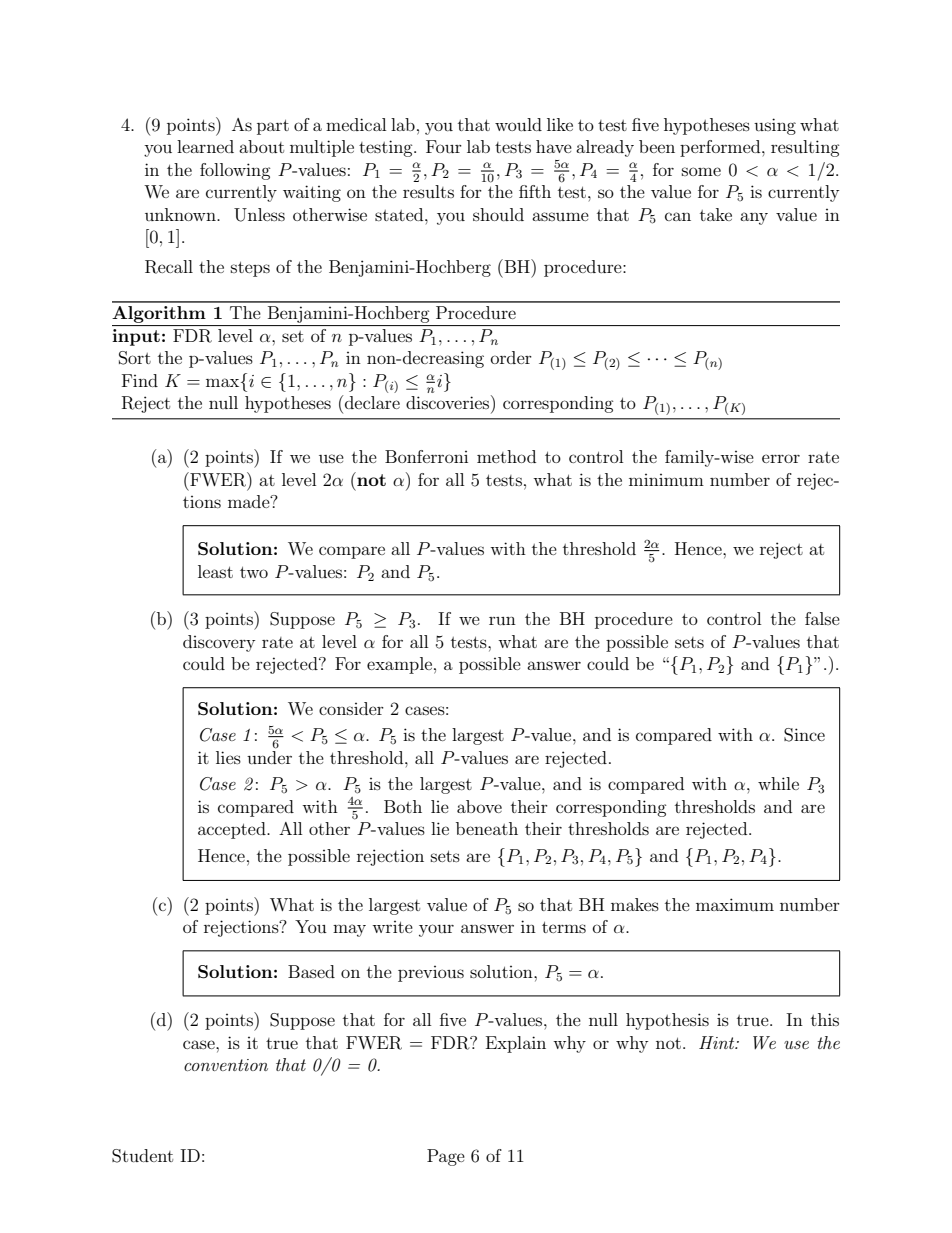 This screenshot has width=952, height=1233. Describe the element at coordinates (205, 146) in the screenshot. I see `learned` at that location.
